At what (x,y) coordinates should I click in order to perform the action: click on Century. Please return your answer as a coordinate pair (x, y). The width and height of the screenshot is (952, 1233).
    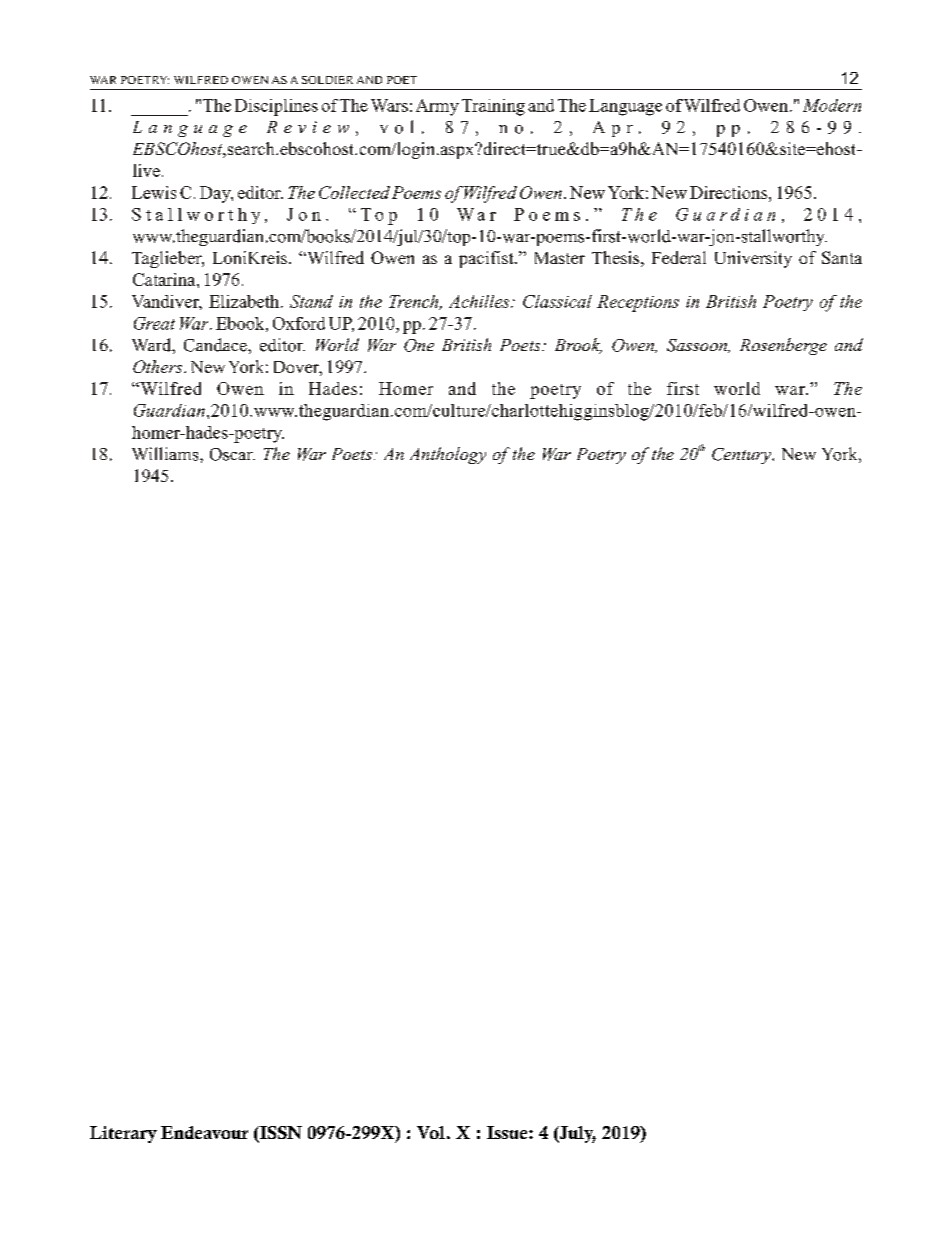
    Looking at the image, I should click on (742, 456).
